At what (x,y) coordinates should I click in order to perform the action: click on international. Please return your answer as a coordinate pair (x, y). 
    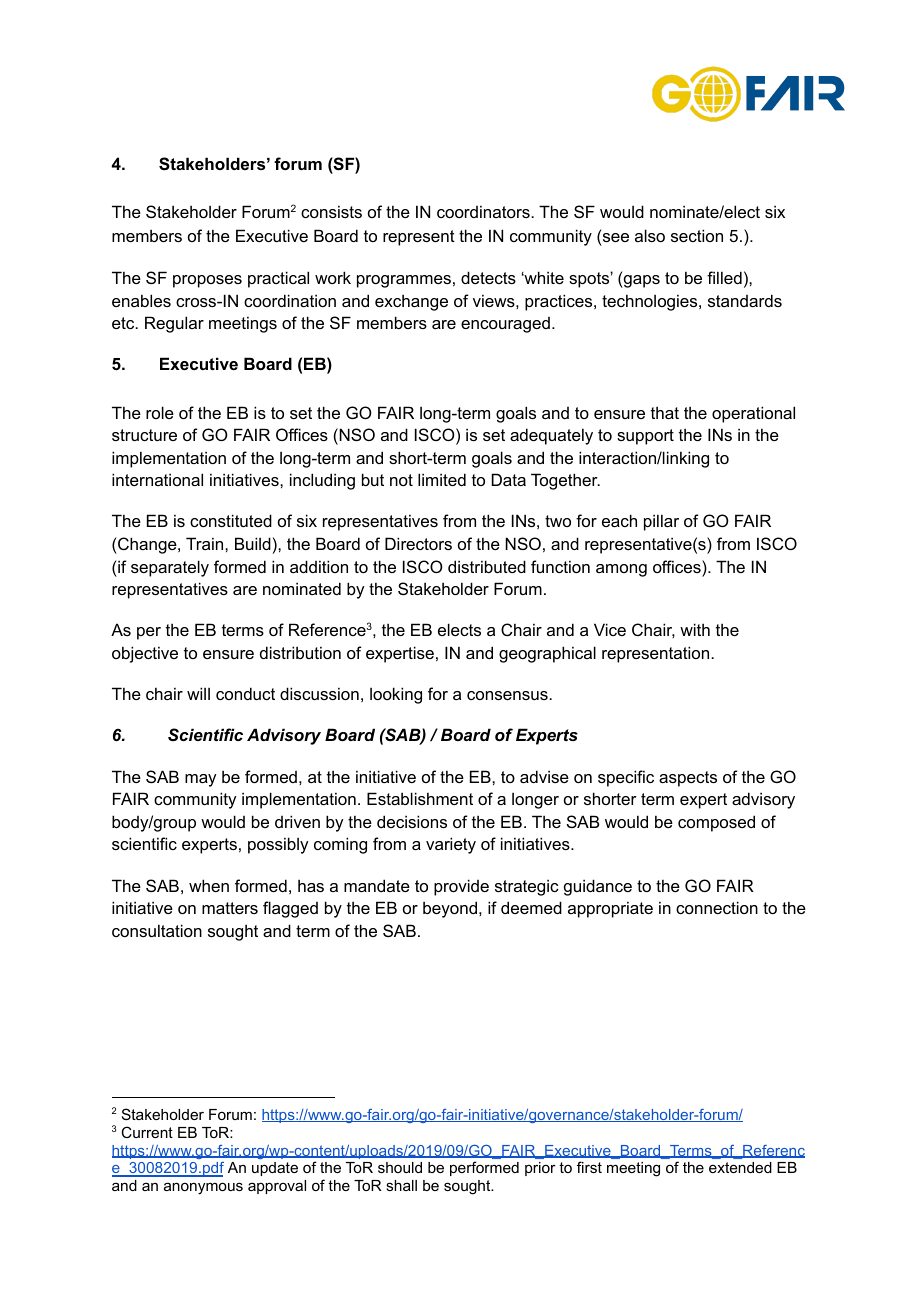
    Looking at the image, I should click on (157, 479).
